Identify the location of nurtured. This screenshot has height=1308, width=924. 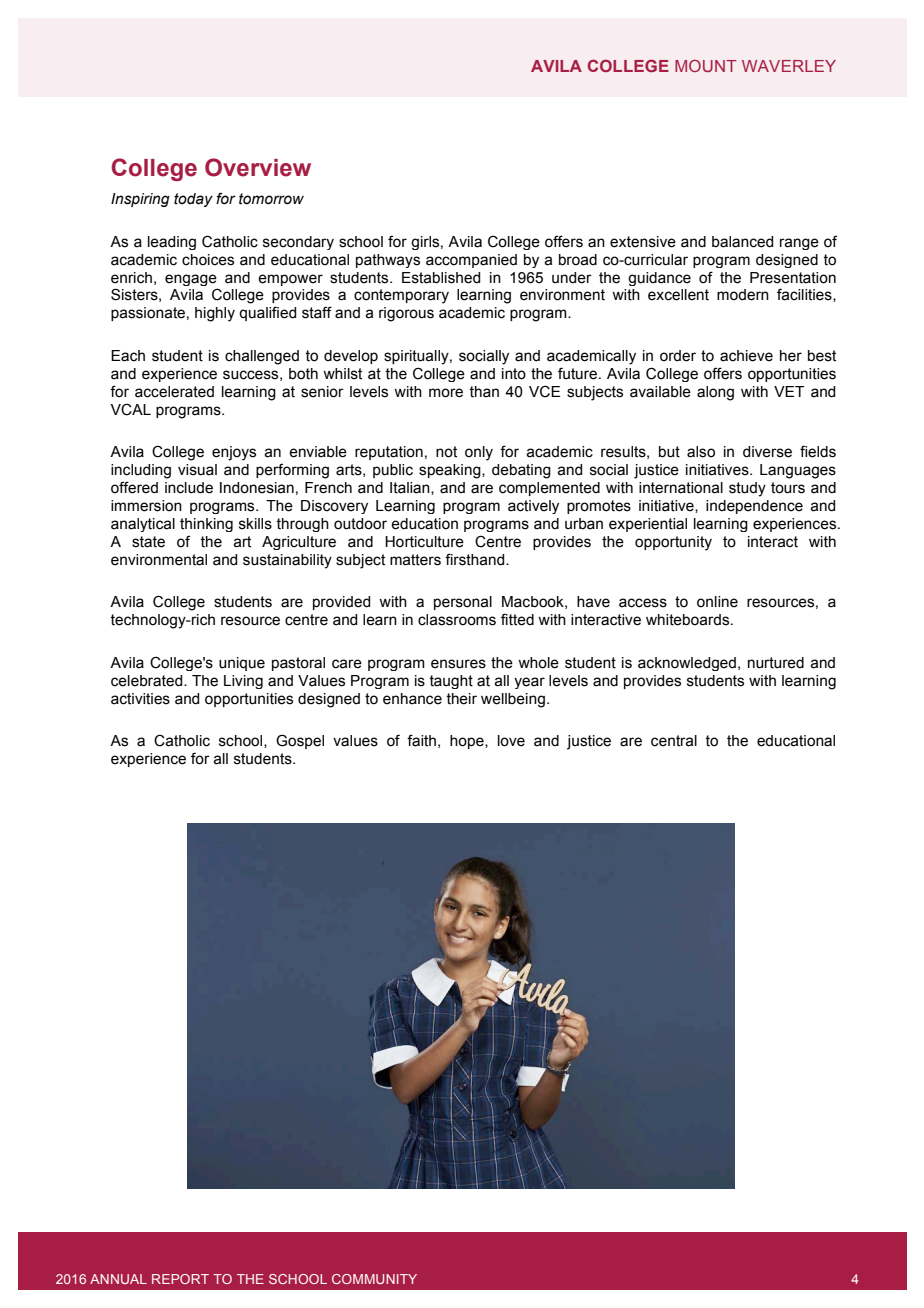
(776, 663).
